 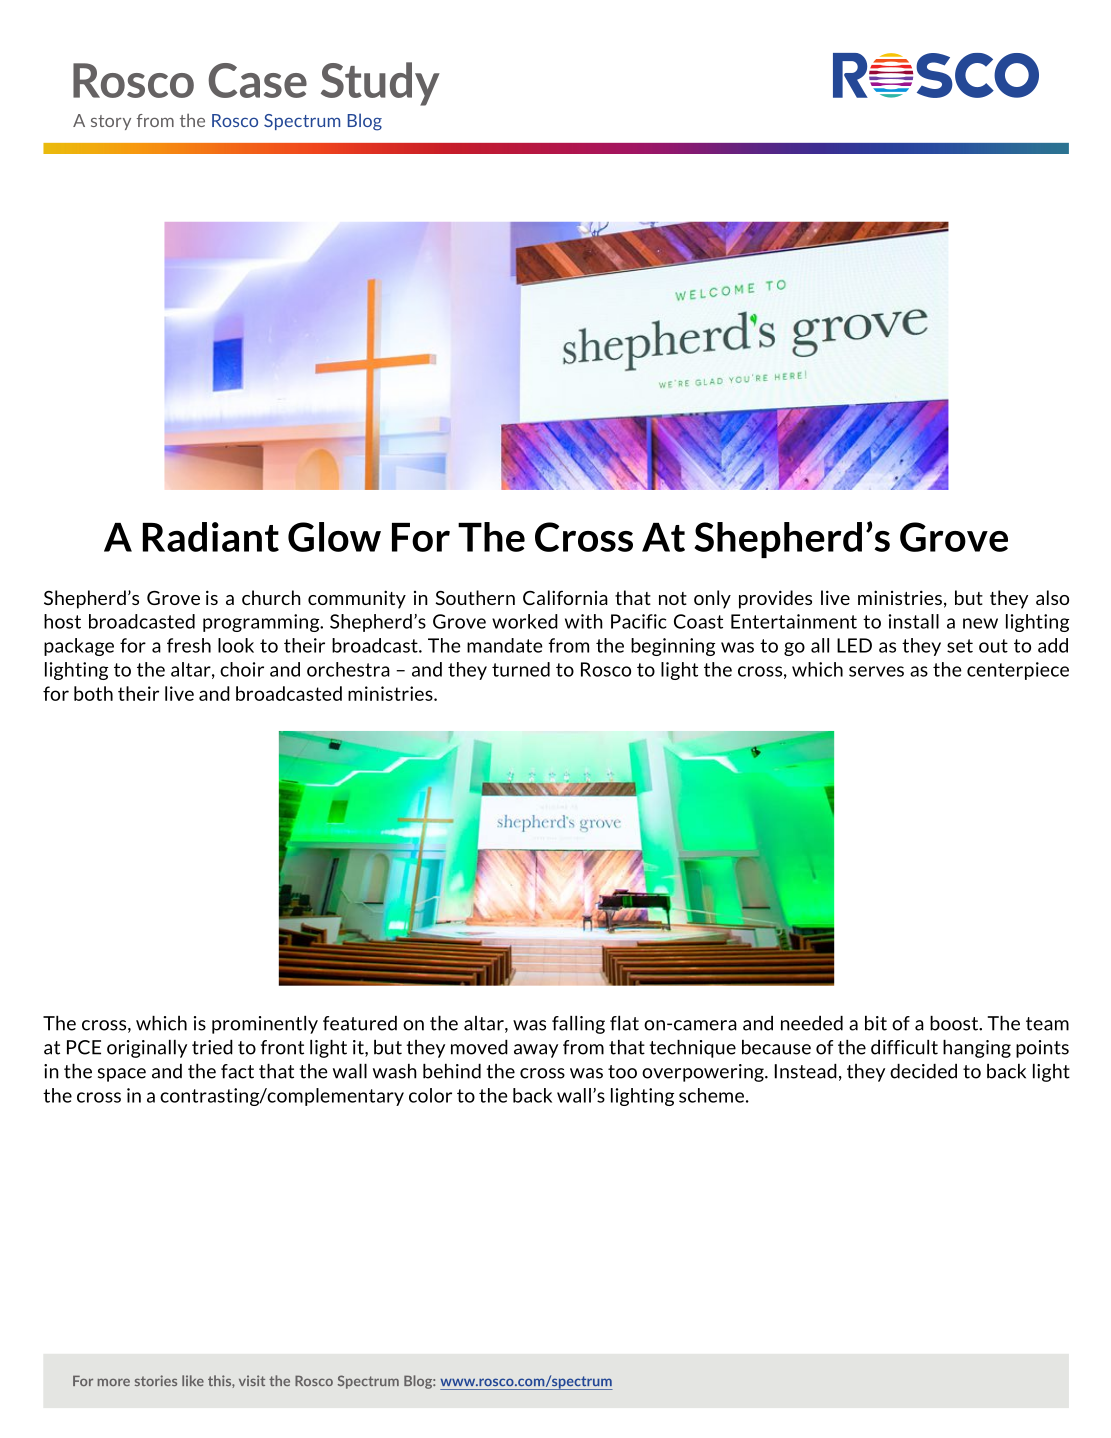 I want to click on both, so click(x=93, y=693).
